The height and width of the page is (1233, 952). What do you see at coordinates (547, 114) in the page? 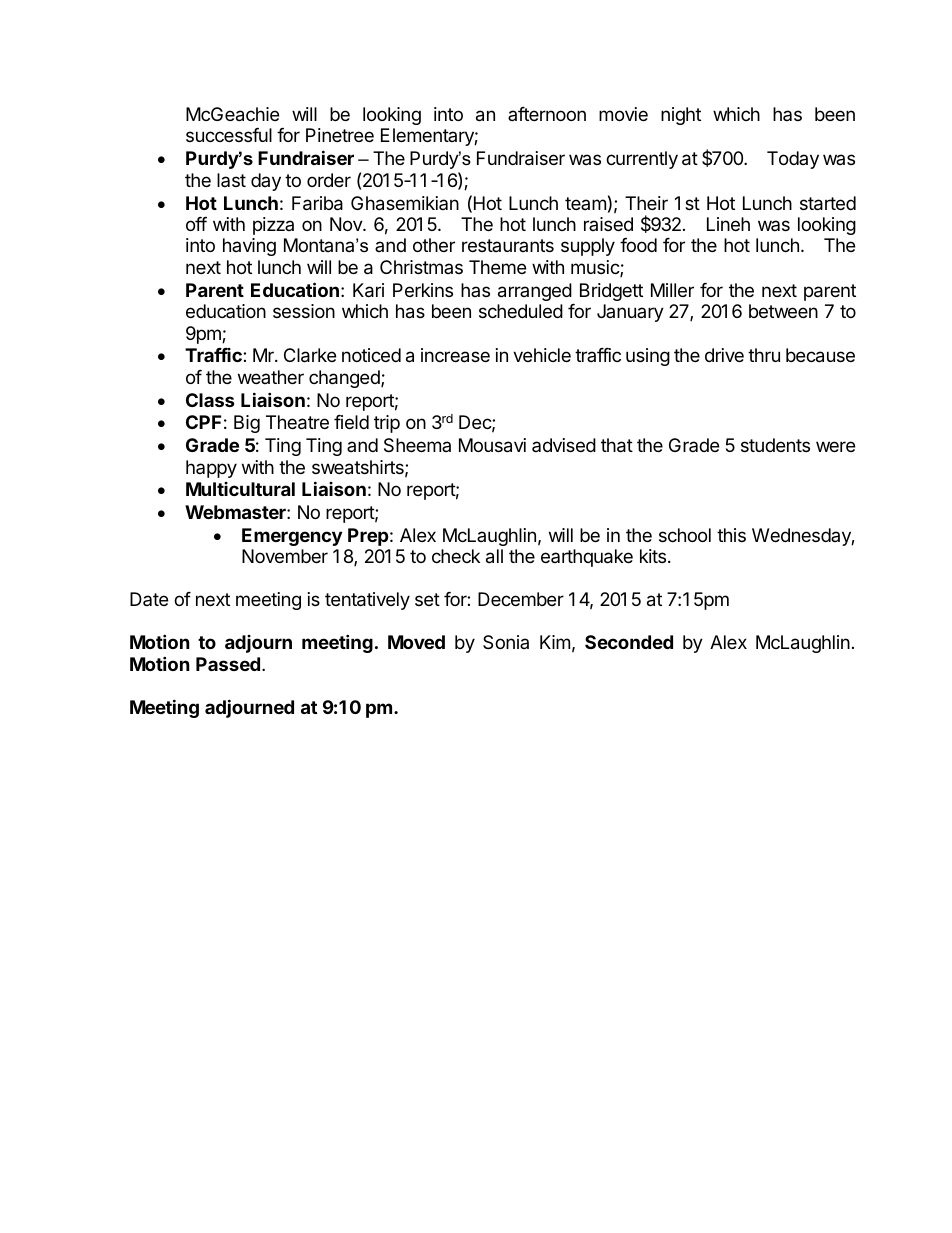
I see `afternoon` at bounding box center [547, 114].
